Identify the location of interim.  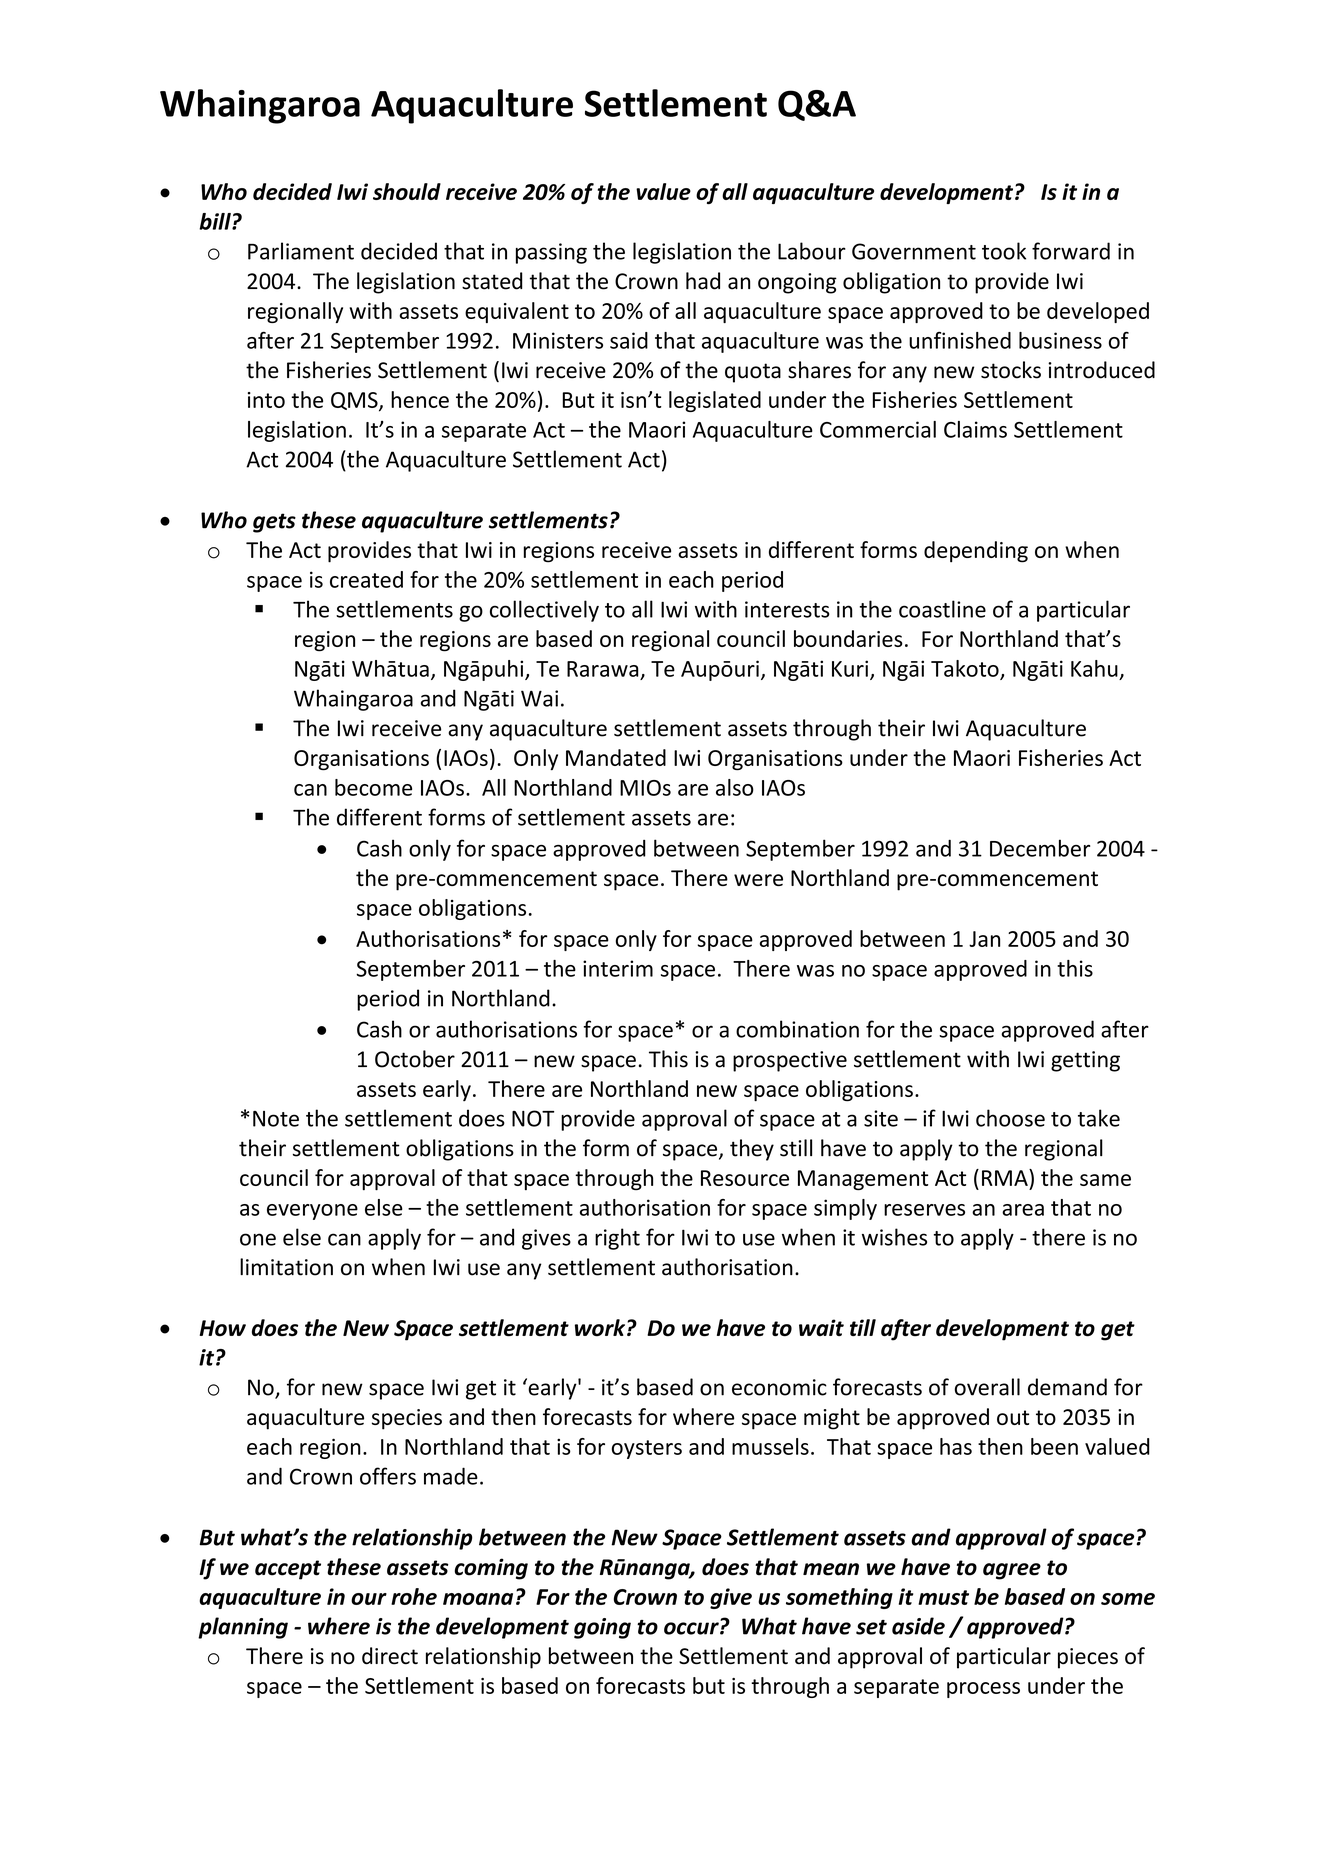
(618, 968).
